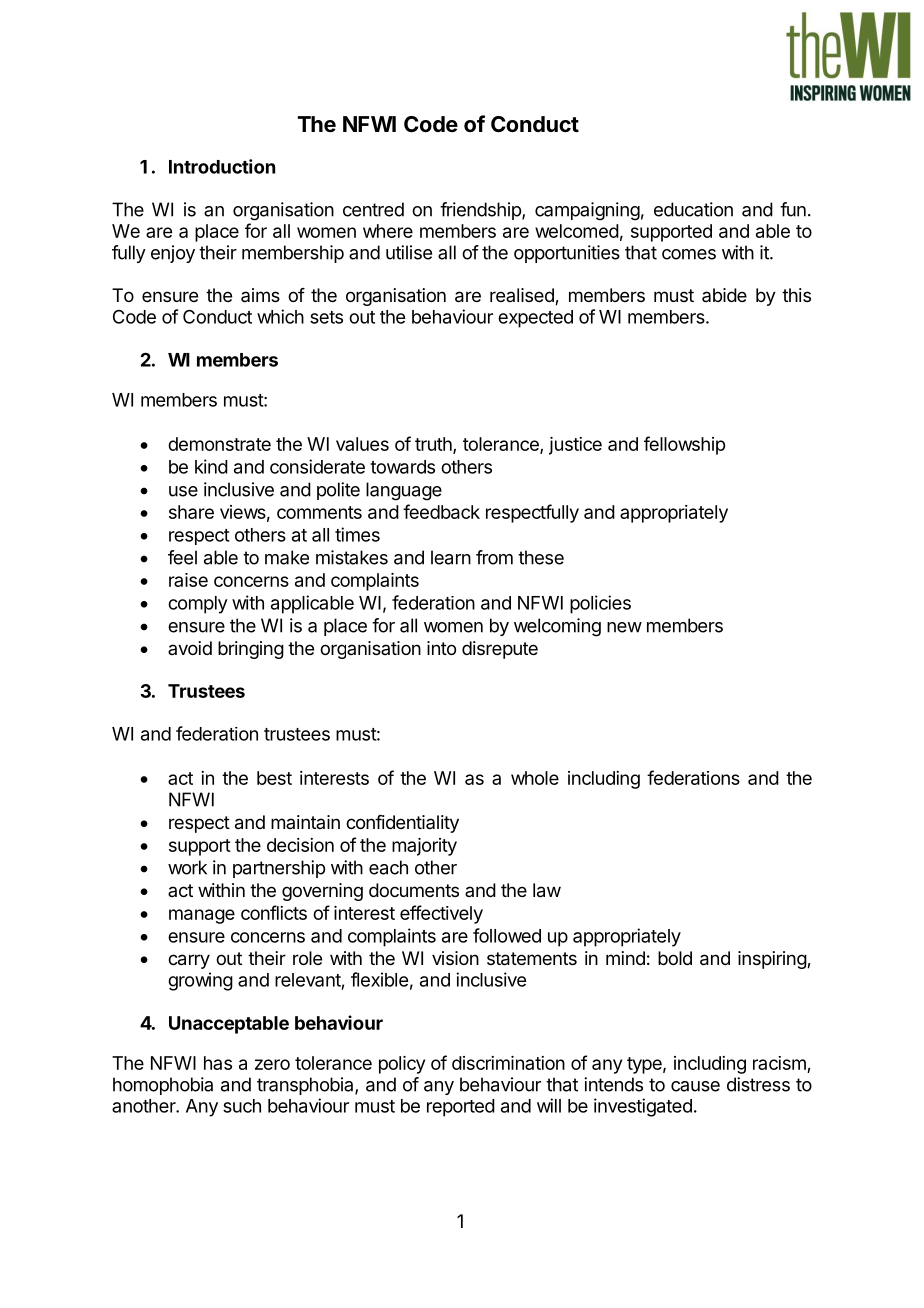 The width and height of the document is (924, 1308). I want to click on kind, so click(211, 466).
